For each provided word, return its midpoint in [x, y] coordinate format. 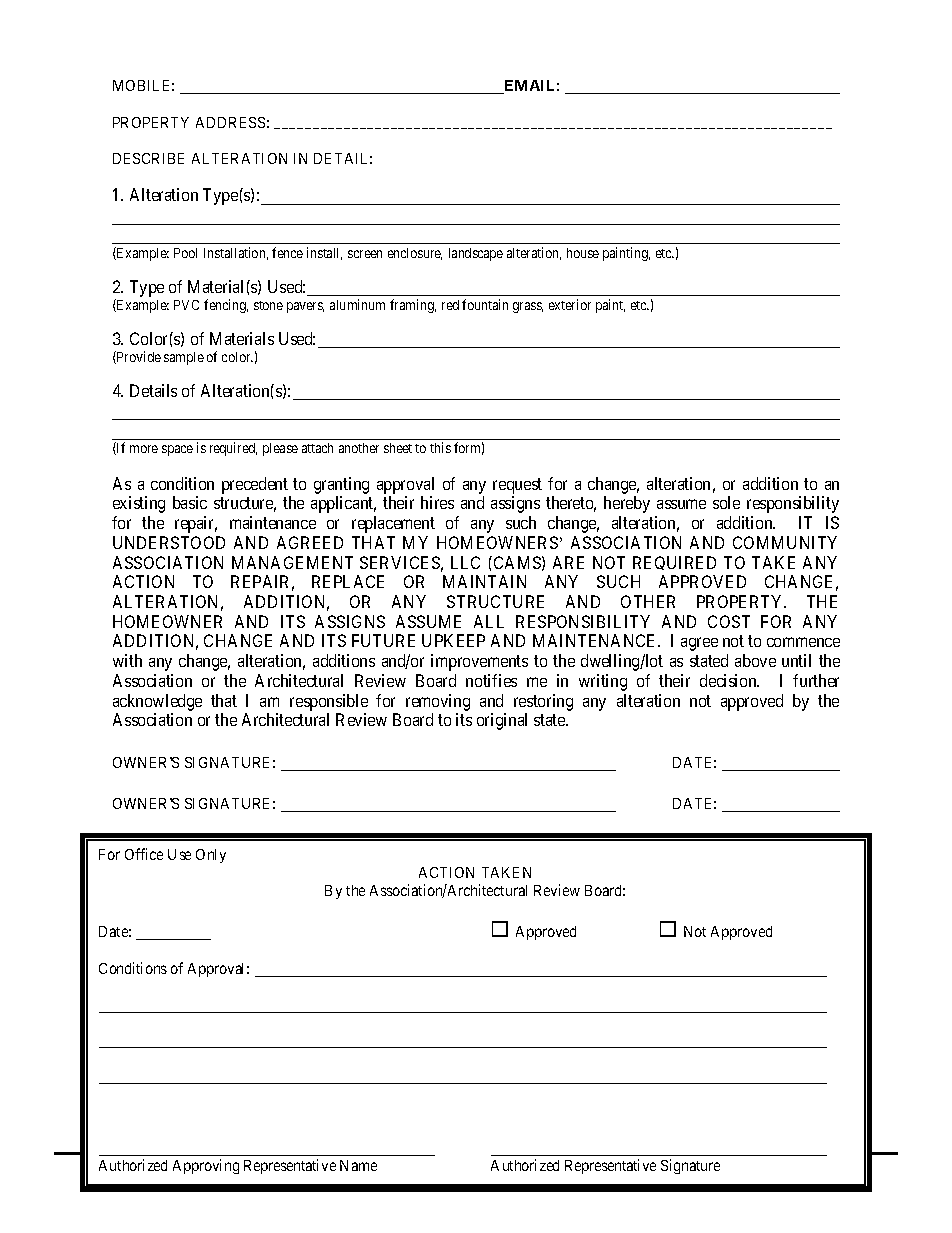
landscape [476, 254]
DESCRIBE [148, 158]
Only [211, 856]
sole [726, 502]
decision [729, 680]
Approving [206, 1166]
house [583, 253]
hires [437, 502]
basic [190, 502]
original [502, 721]
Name [358, 1165]
